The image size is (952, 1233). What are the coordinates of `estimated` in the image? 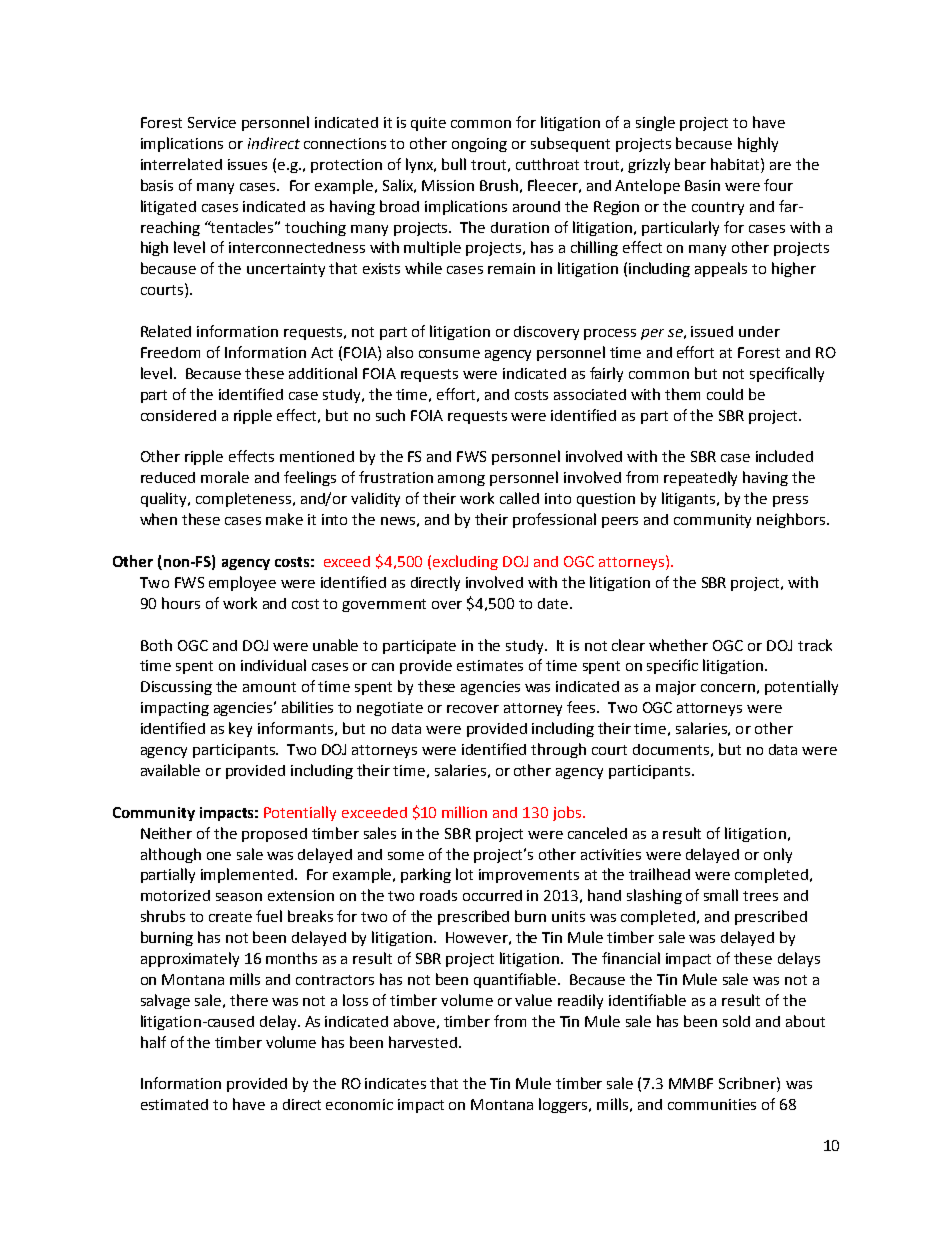 It's located at (174, 1104).
